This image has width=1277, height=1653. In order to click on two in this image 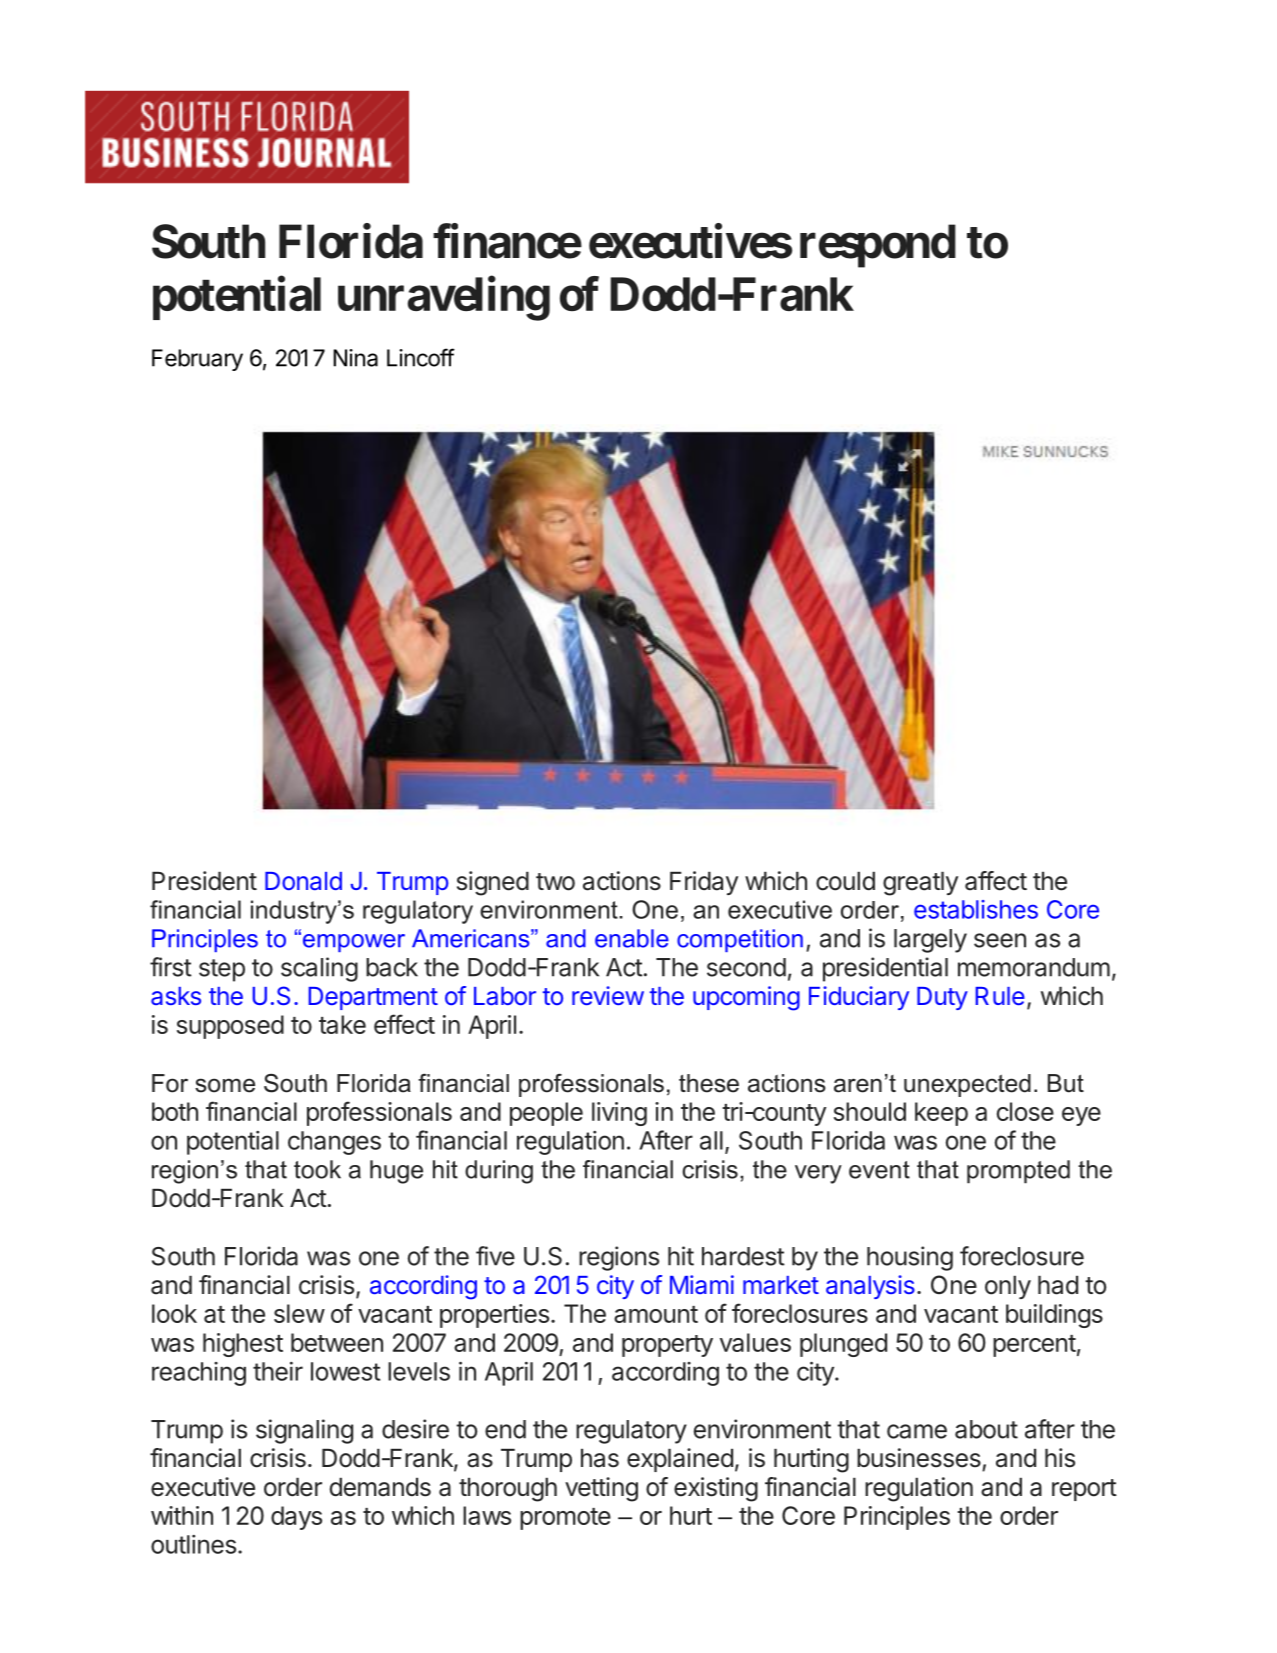, I will do `click(555, 882)`.
